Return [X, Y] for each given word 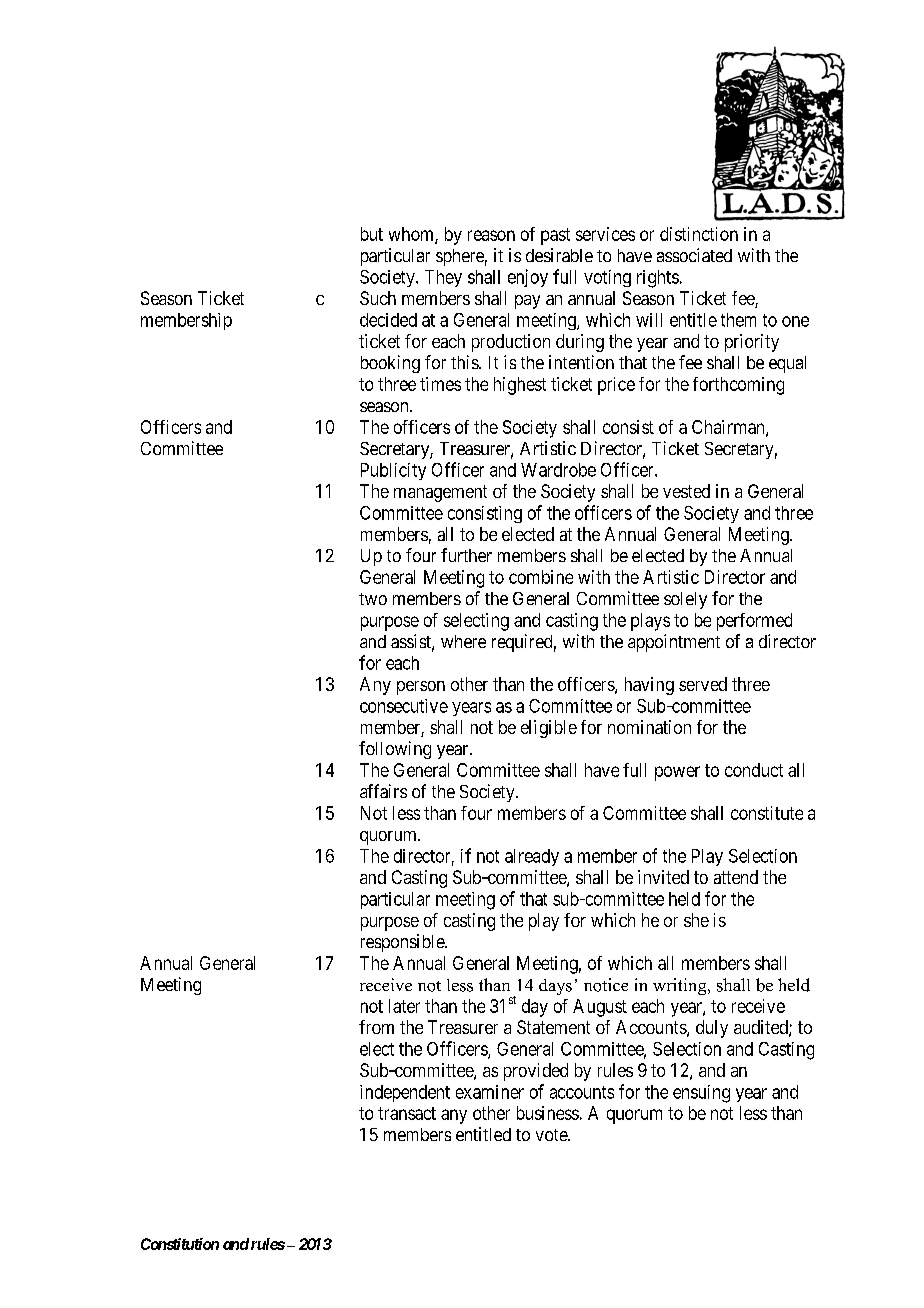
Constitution [180, 1244]
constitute [767, 813]
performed [754, 622]
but [372, 234]
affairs [383, 791]
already [532, 857]
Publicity [393, 471]
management [440, 493]
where [463, 641]
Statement [553, 1027]
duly [712, 1029]
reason [491, 235]
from [376, 1027]
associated [694, 255]
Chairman [729, 428]
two [373, 599]
